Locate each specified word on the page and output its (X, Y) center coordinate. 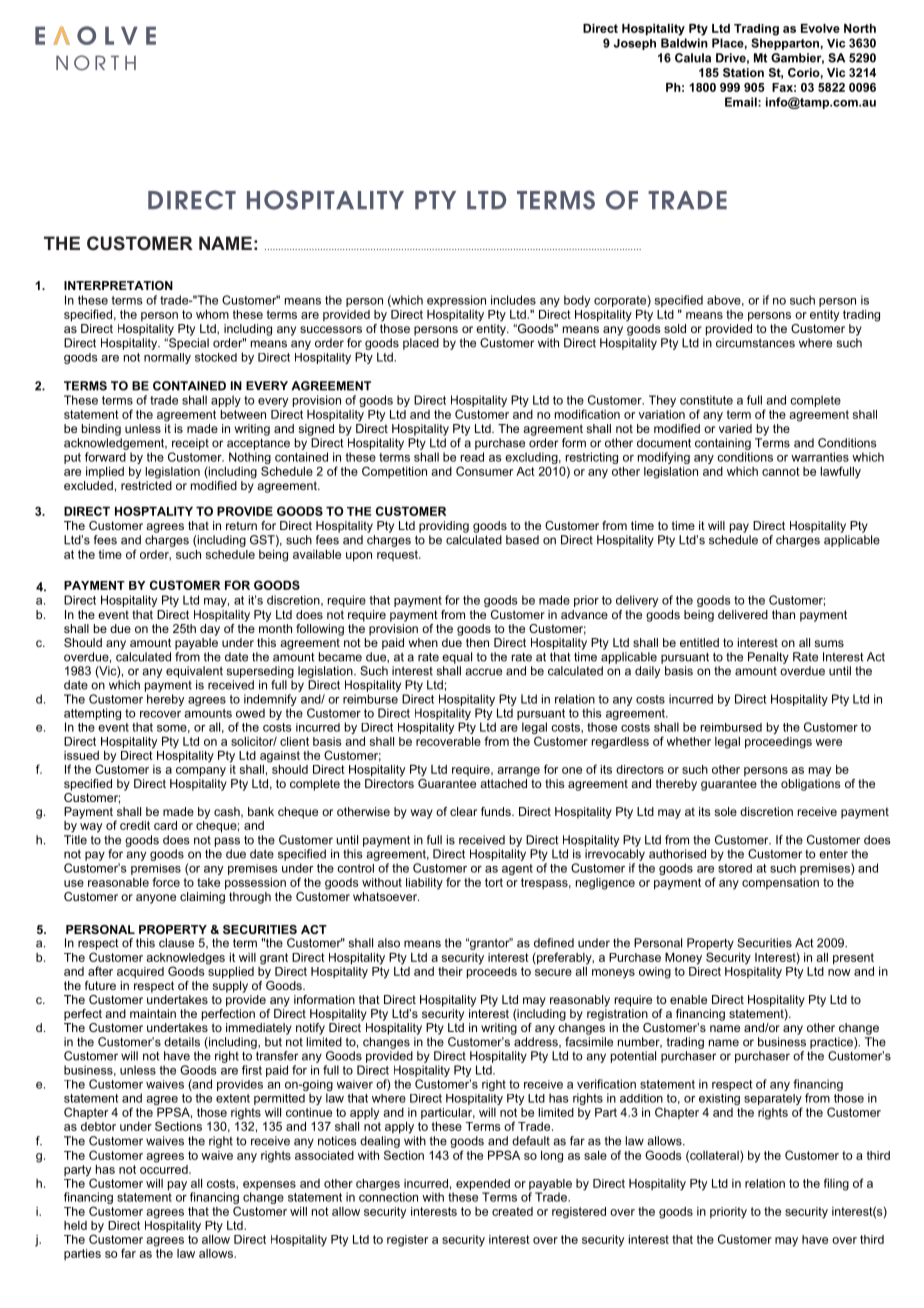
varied (735, 427)
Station (743, 72)
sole (725, 811)
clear (463, 811)
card (165, 825)
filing (836, 1184)
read (472, 457)
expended (483, 1186)
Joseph (635, 44)
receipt (190, 444)
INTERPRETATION (118, 285)
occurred (165, 1168)
